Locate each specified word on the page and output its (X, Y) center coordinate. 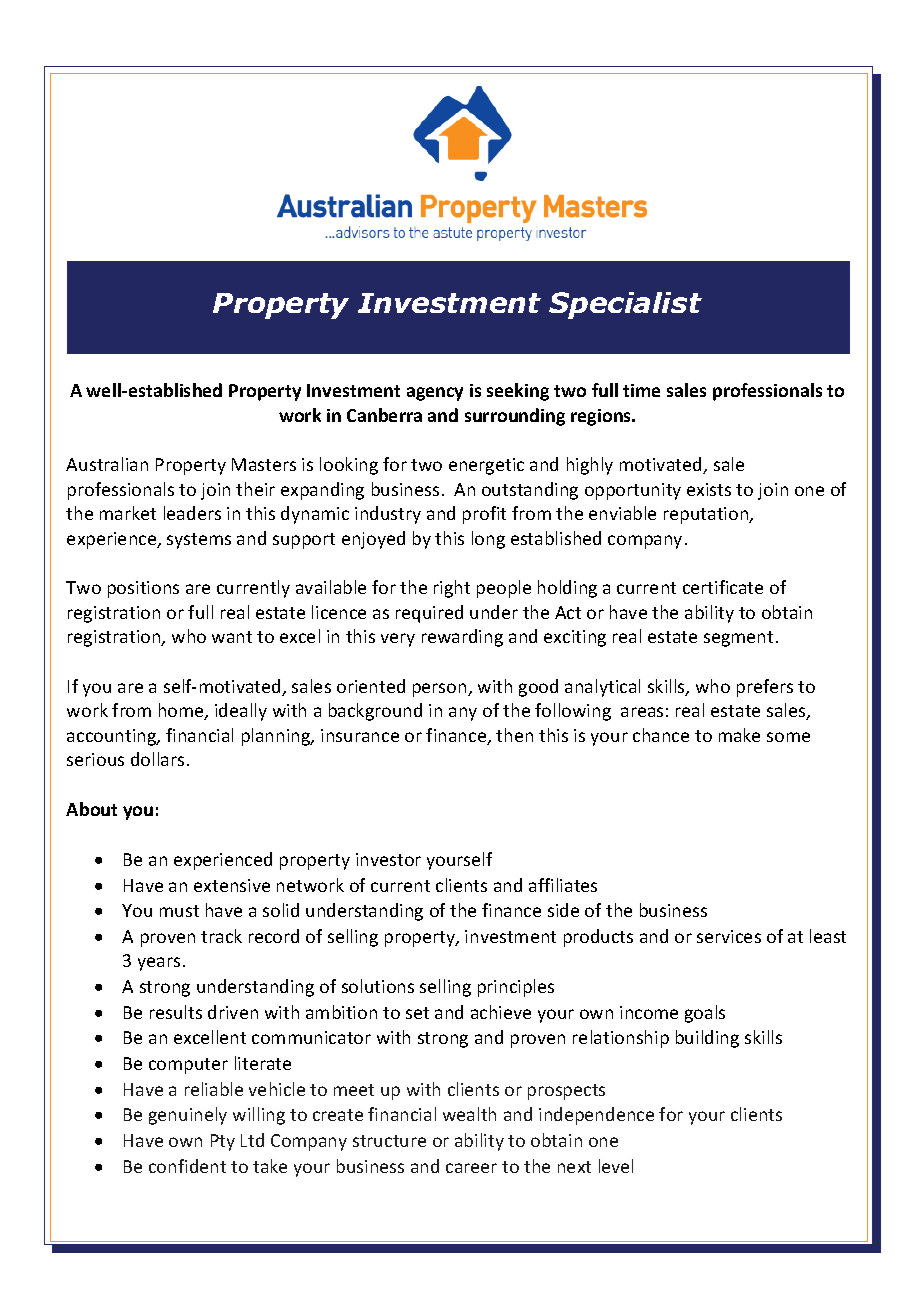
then (514, 735)
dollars (157, 759)
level (616, 1166)
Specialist (625, 305)
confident (187, 1166)
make (739, 735)
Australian (107, 464)
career (471, 1168)
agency (435, 394)
